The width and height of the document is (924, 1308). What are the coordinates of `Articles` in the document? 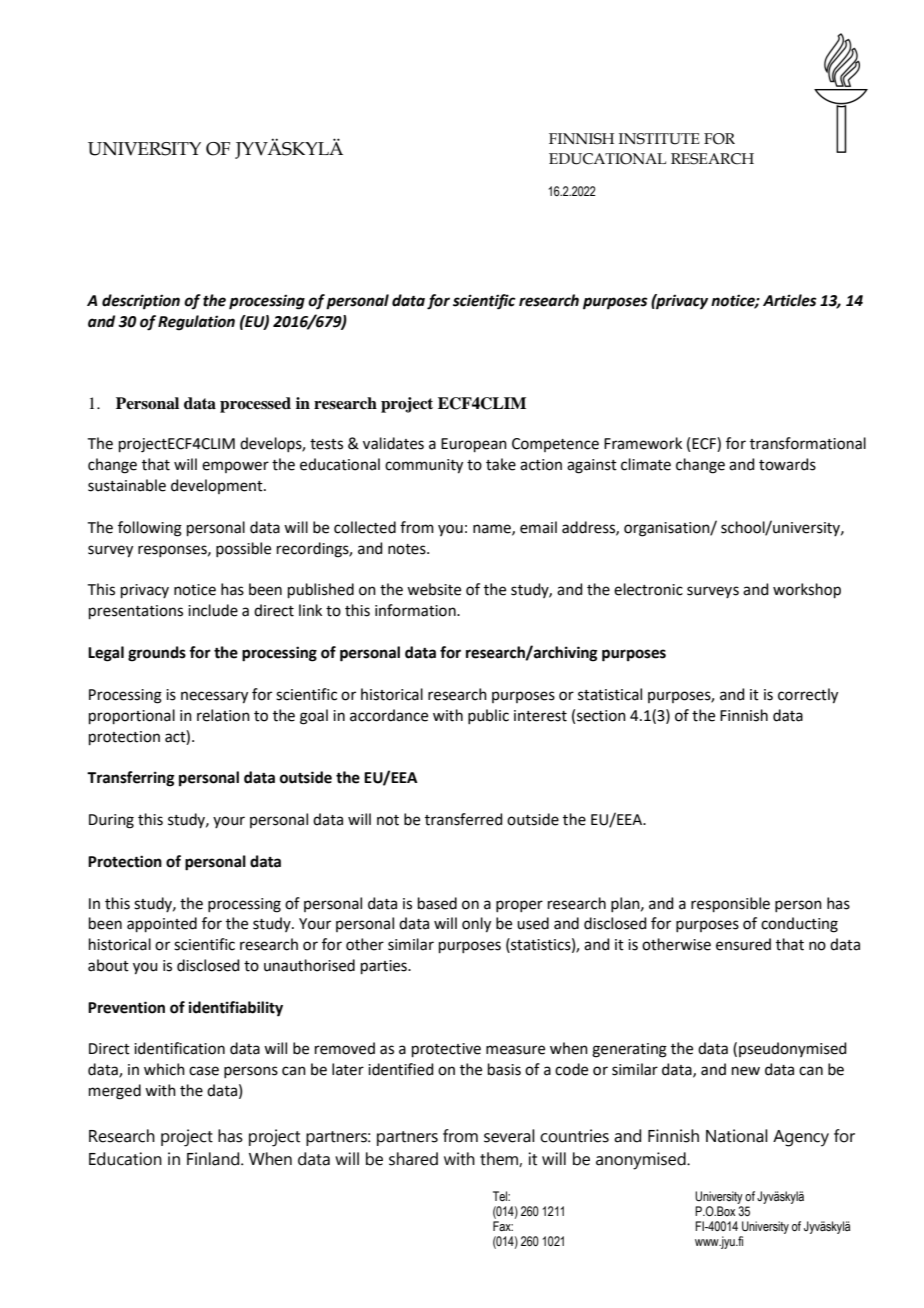 It's located at (790, 300).
